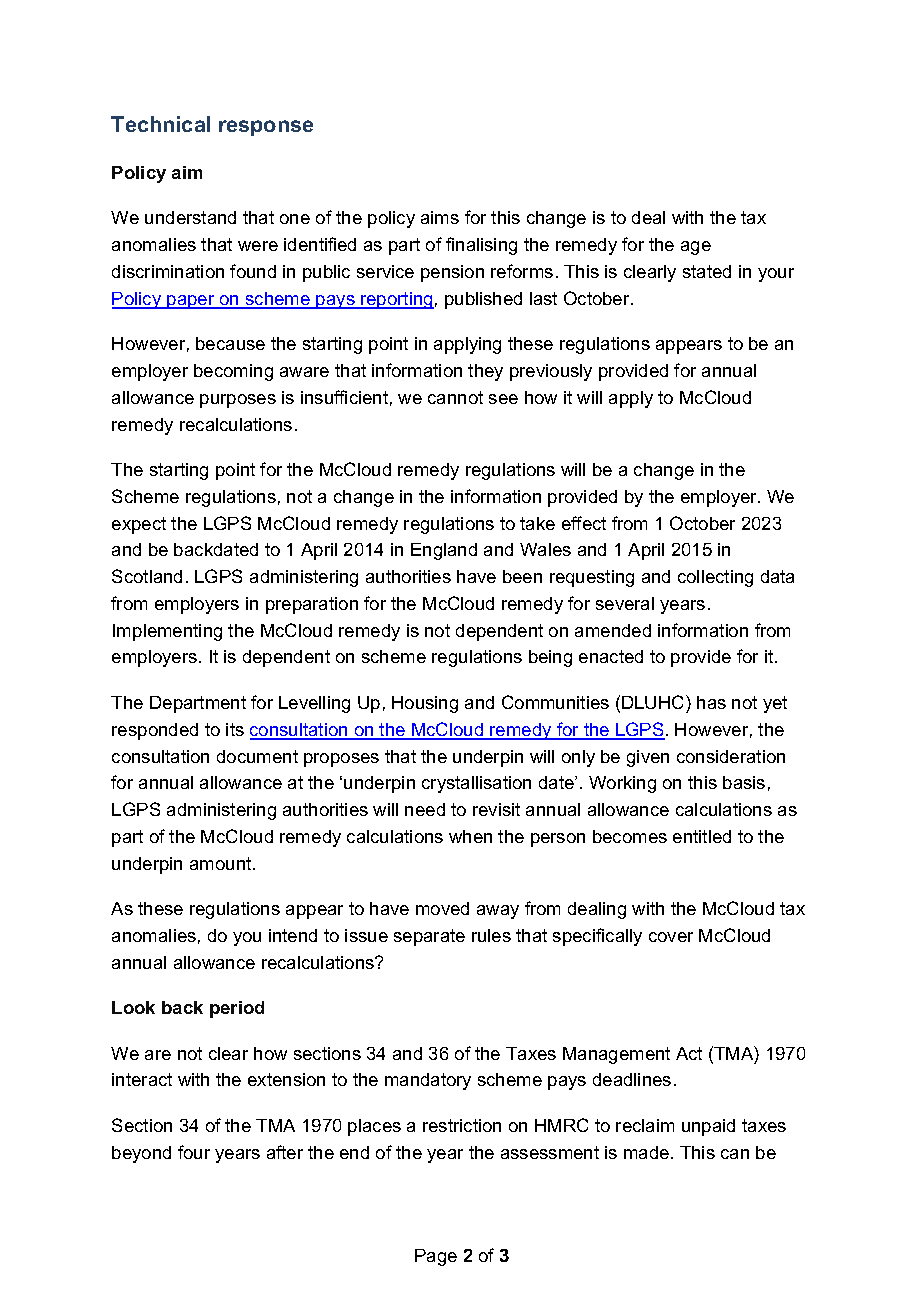 This screenshot has height=1308, width=924. What do you see at coordinates (648, 1152) in the screenshot?
I see `made` at bounding box center [648, 1152].
